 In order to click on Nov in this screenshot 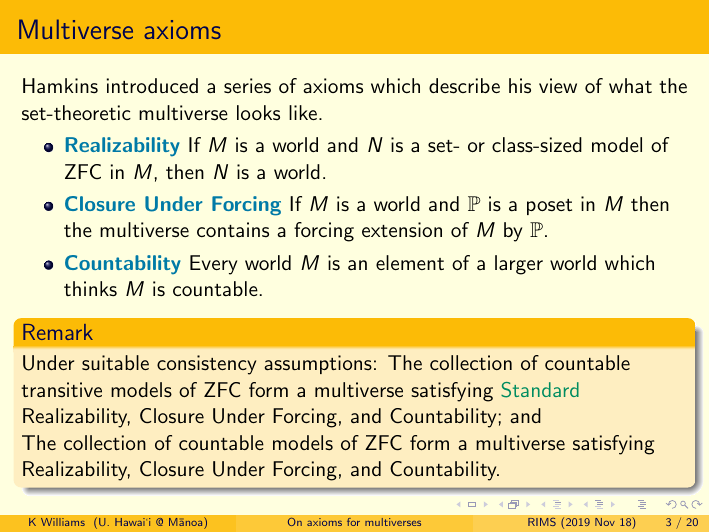, I will do `click(605, 522)`.
